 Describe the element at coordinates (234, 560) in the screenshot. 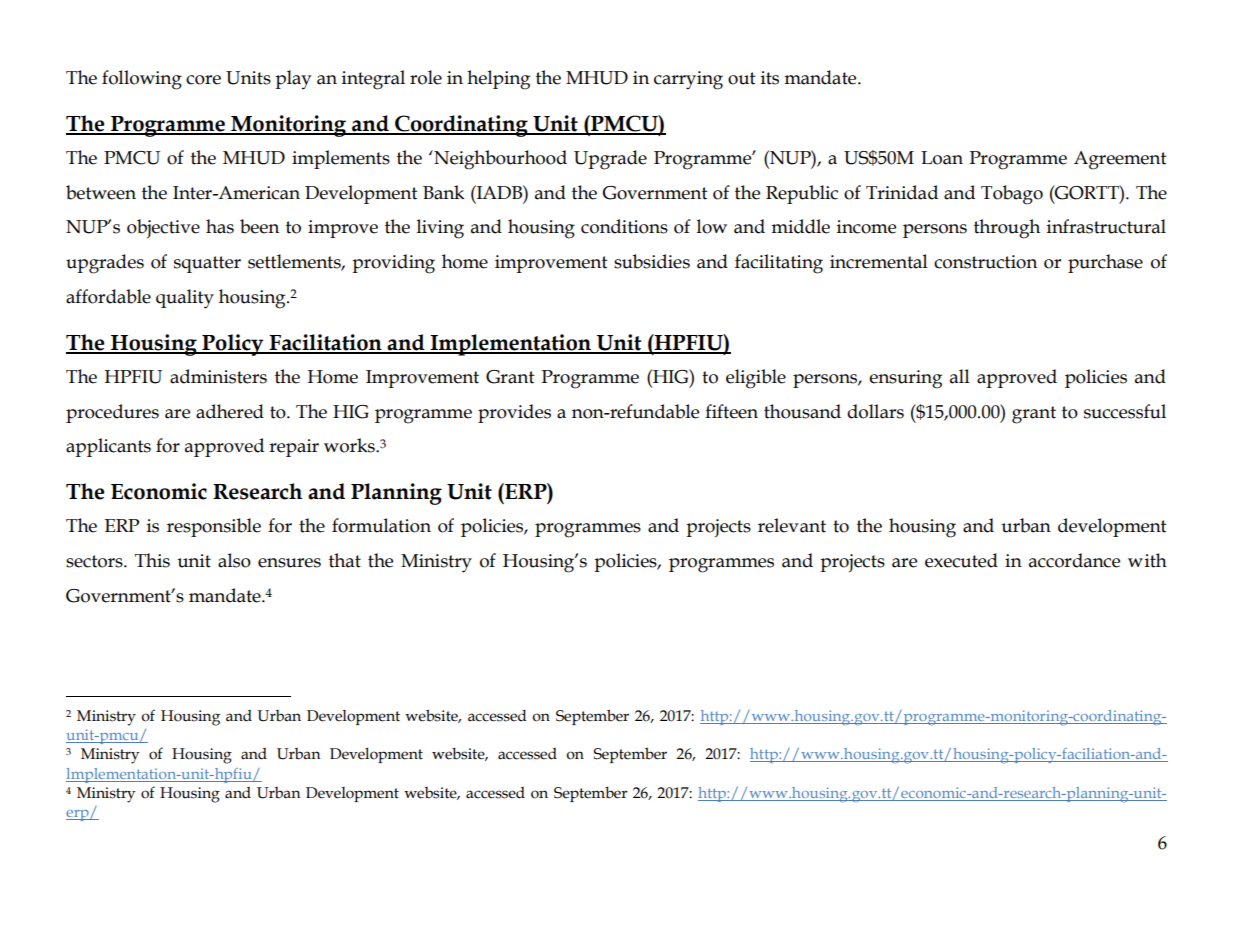

I see `also` at that location.
